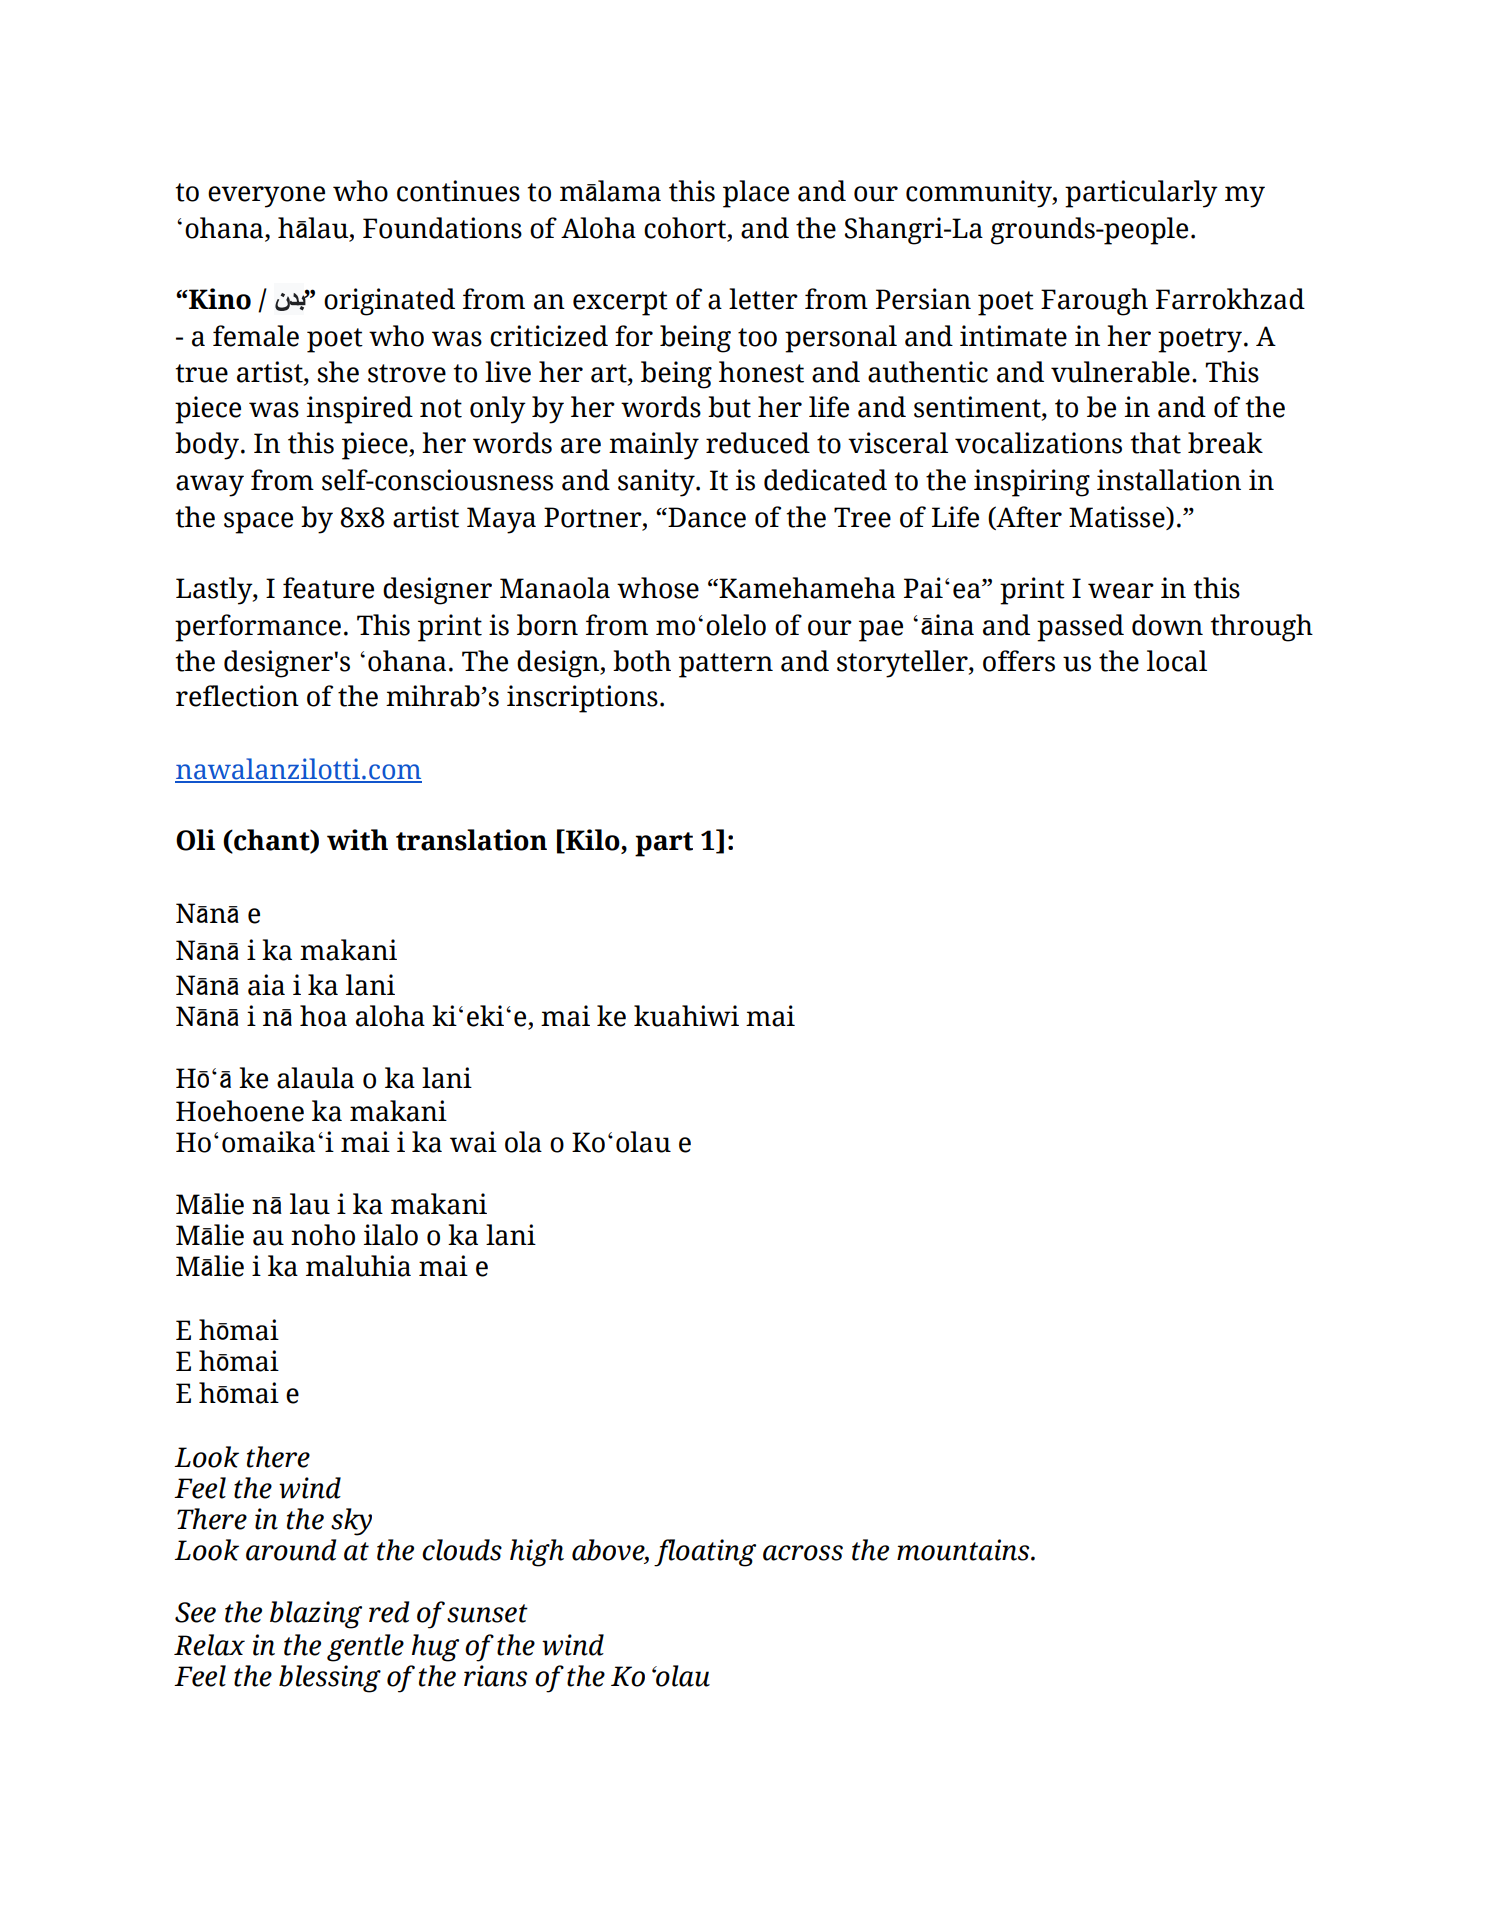  What do you see at coordinates (1013, 336) in the screenshot?
I see `intimate` at bounding box center [1013, 336].
